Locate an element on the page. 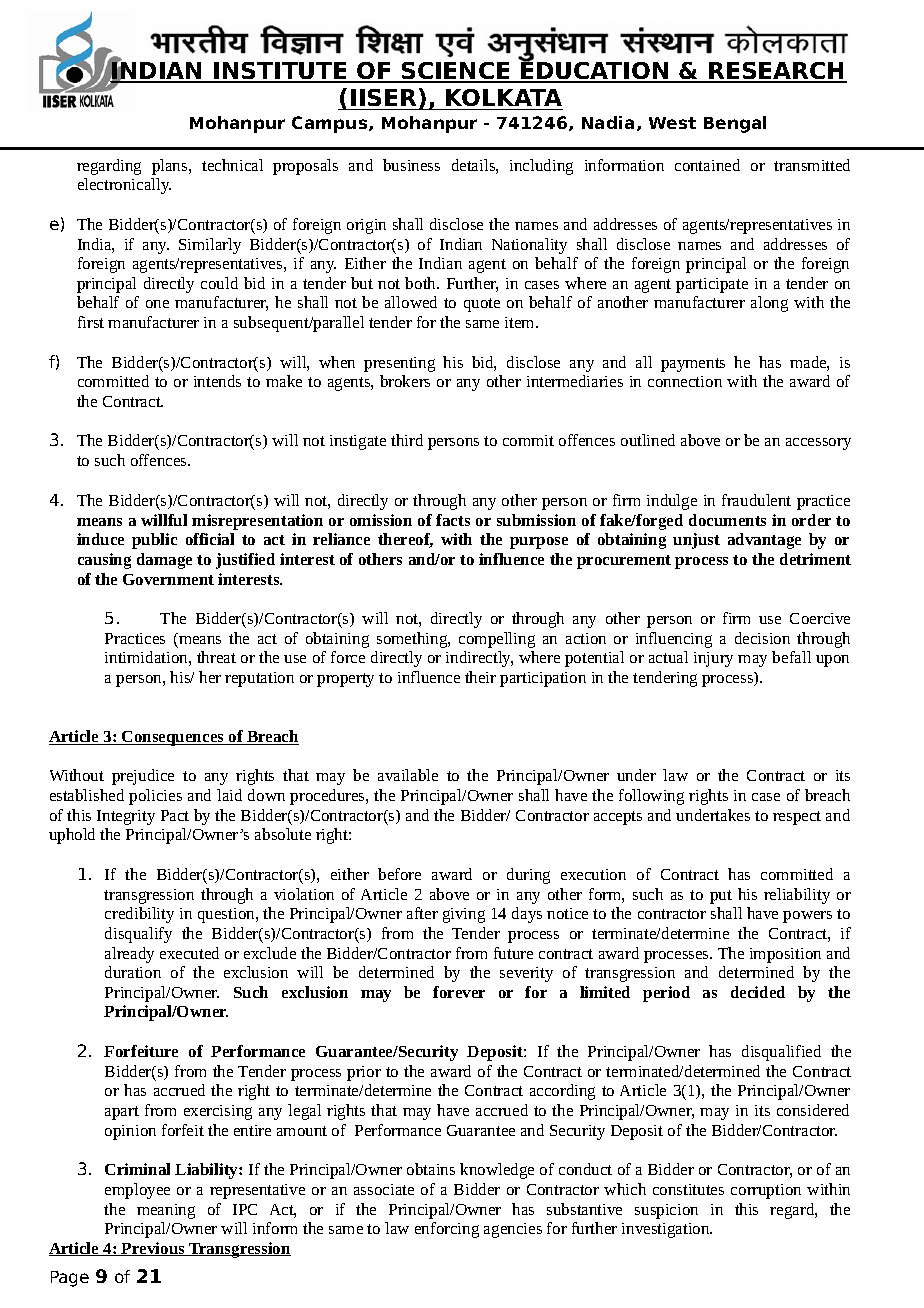 Image resolution: width=924 pixels, height=1308 pixels. Bengal is located at coordinates (735, 124).
